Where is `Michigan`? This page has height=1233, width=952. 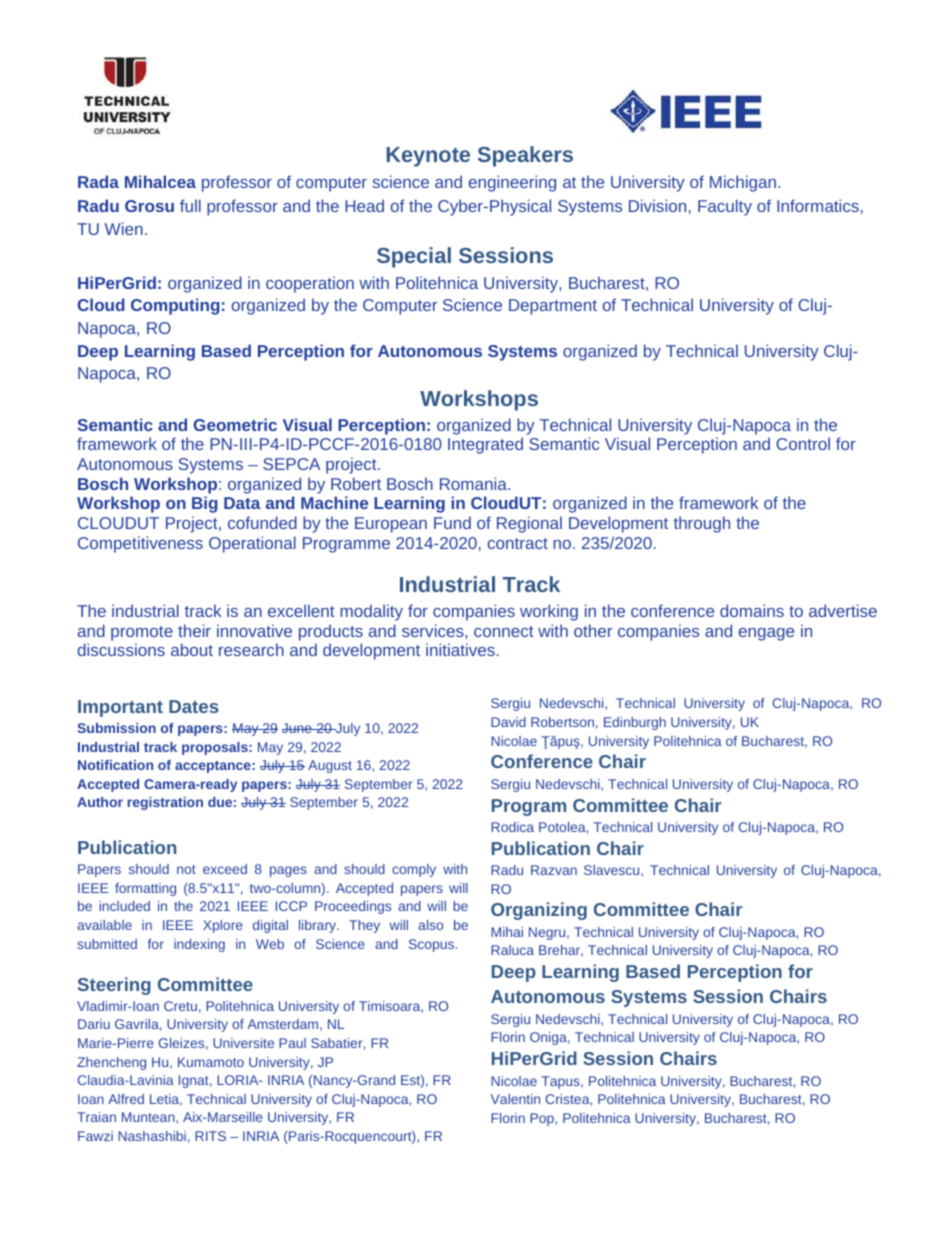 Michigan is located at coordinates (743, 183).
